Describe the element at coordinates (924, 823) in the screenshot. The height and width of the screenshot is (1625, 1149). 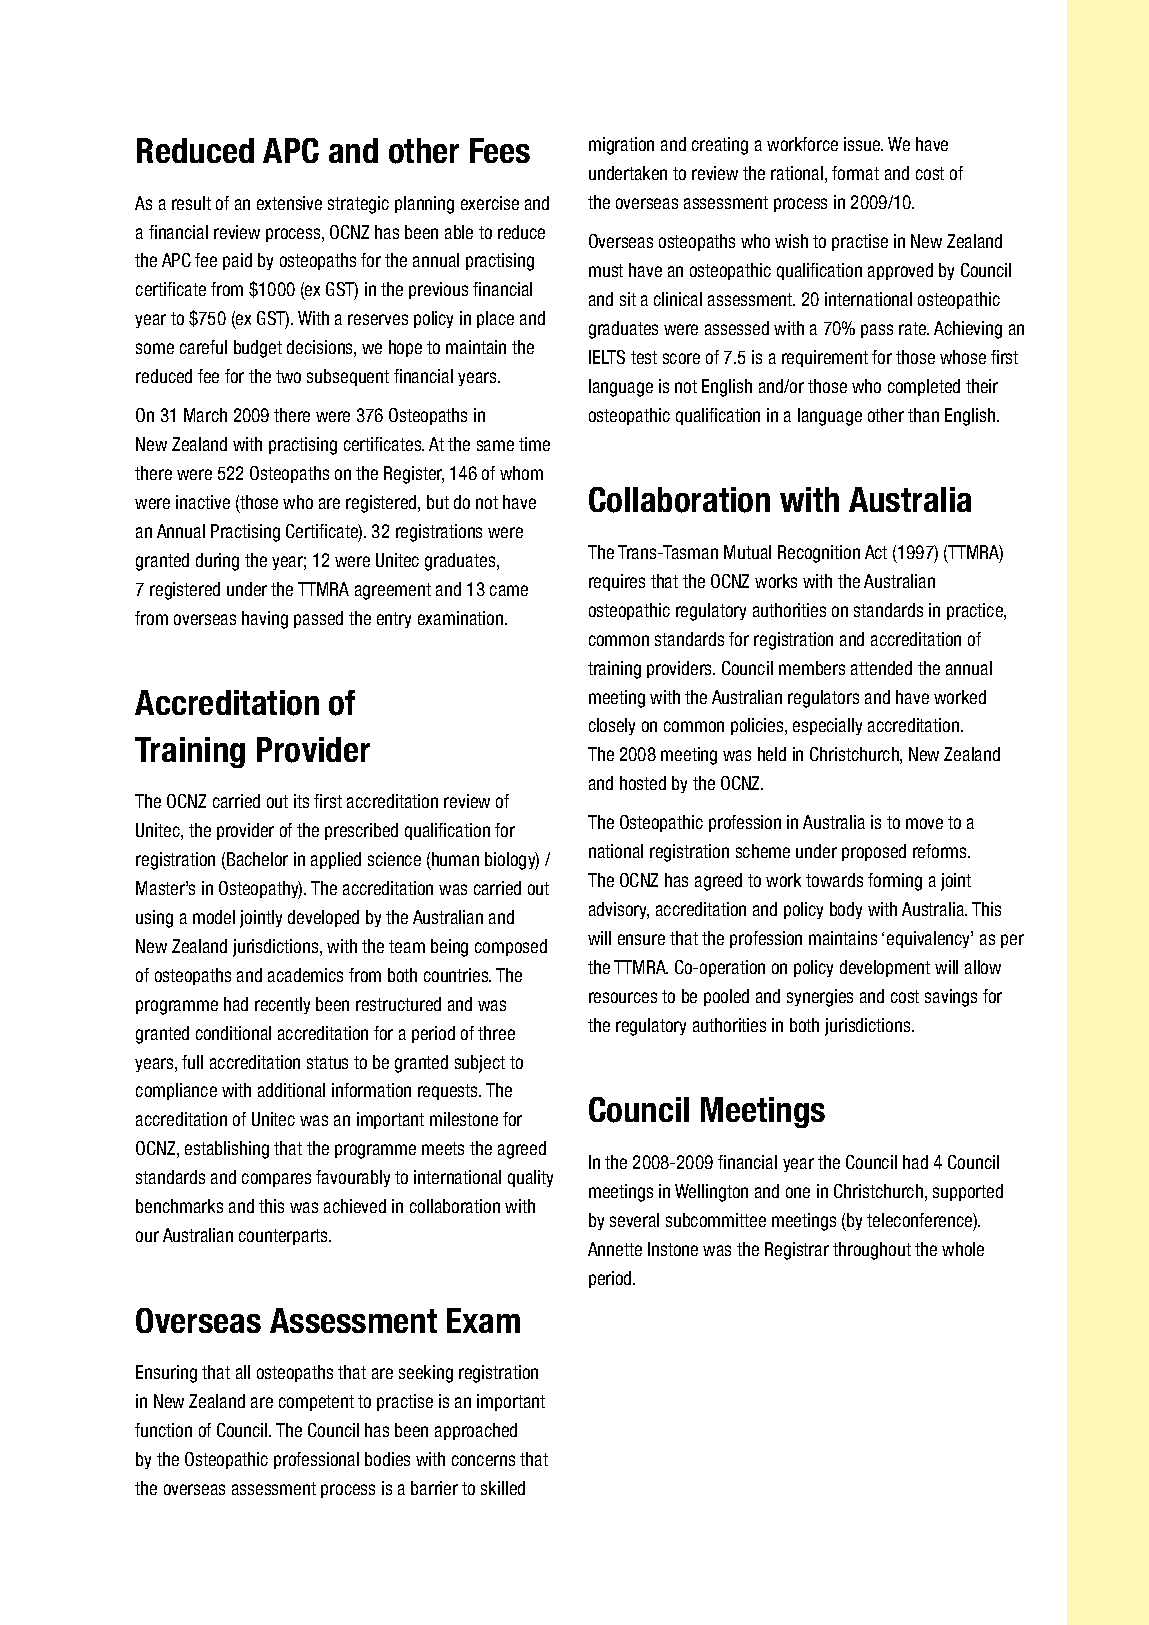
I see `move` at that location.
